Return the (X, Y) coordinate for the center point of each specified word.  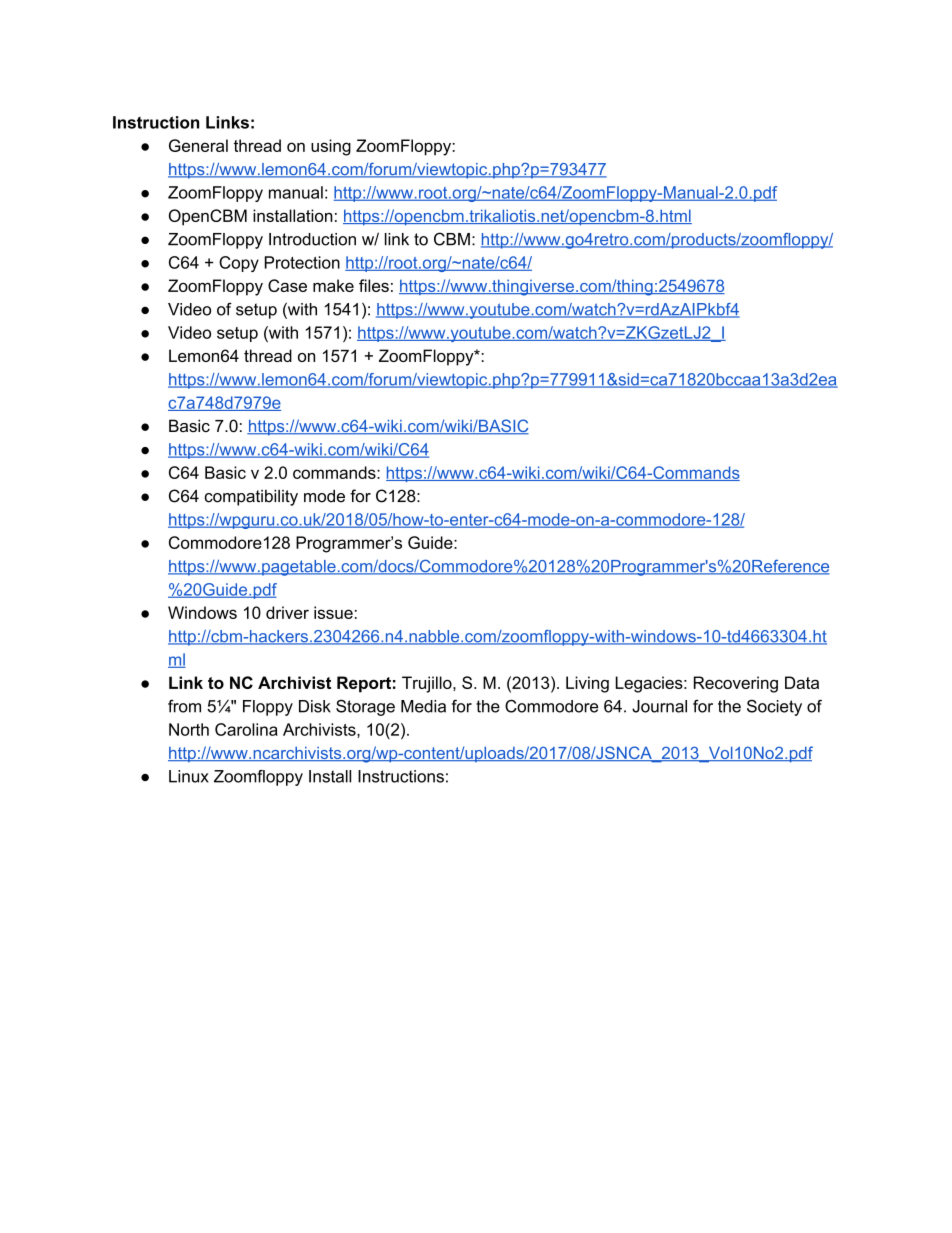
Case (287, 285)
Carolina (246, 729)
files (374, 285)
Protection (302, 262)
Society (774, 707)
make (333, 285)
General (198, 145)
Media (423, 706)
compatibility (251, 497)
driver (287, 612)
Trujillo (428, 684)
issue (333, 612)
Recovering (736, 684)
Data (802, 682)
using (331, 147)
